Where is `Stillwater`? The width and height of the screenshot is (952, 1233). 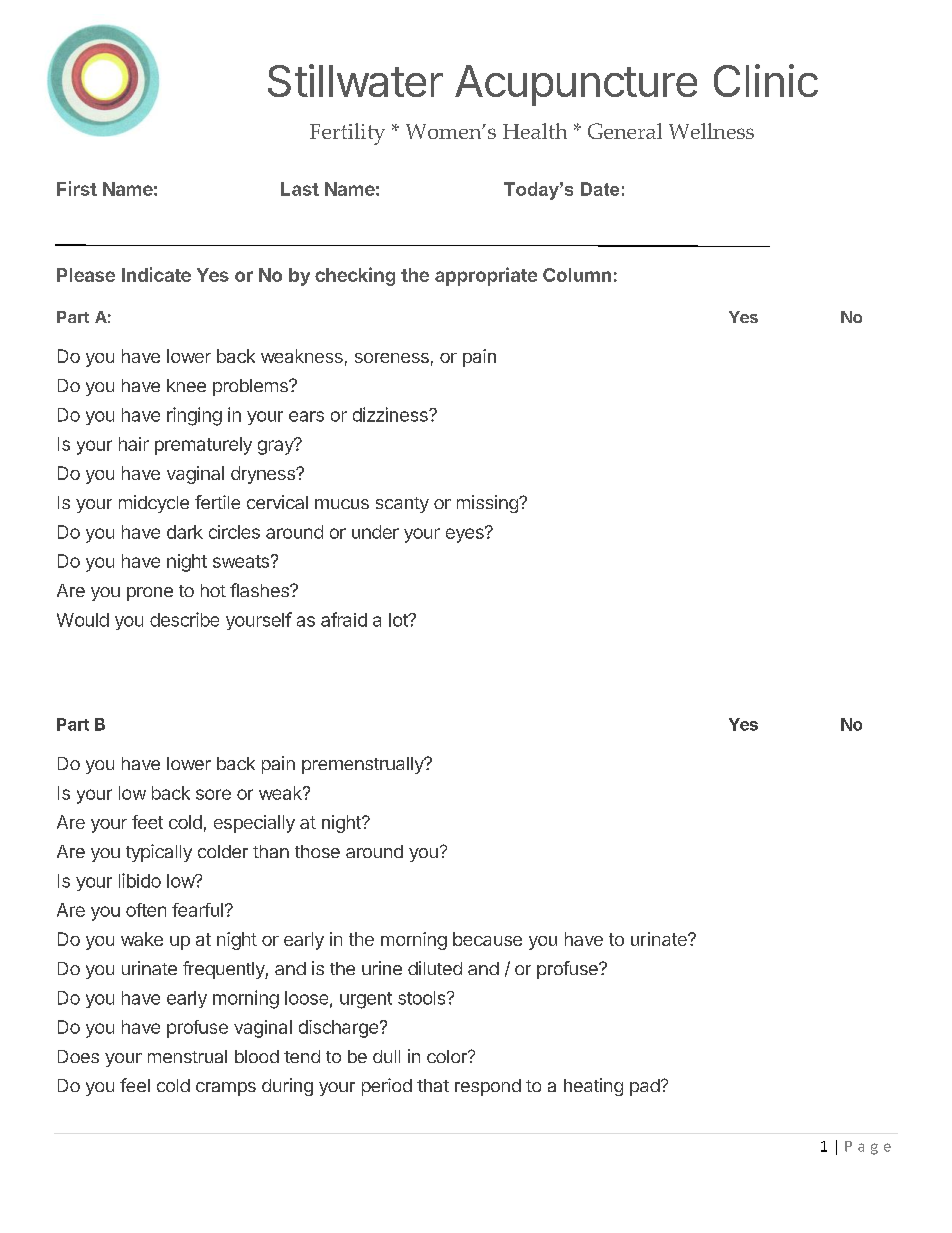
Stillwater is located at coordinates (355, 80).
